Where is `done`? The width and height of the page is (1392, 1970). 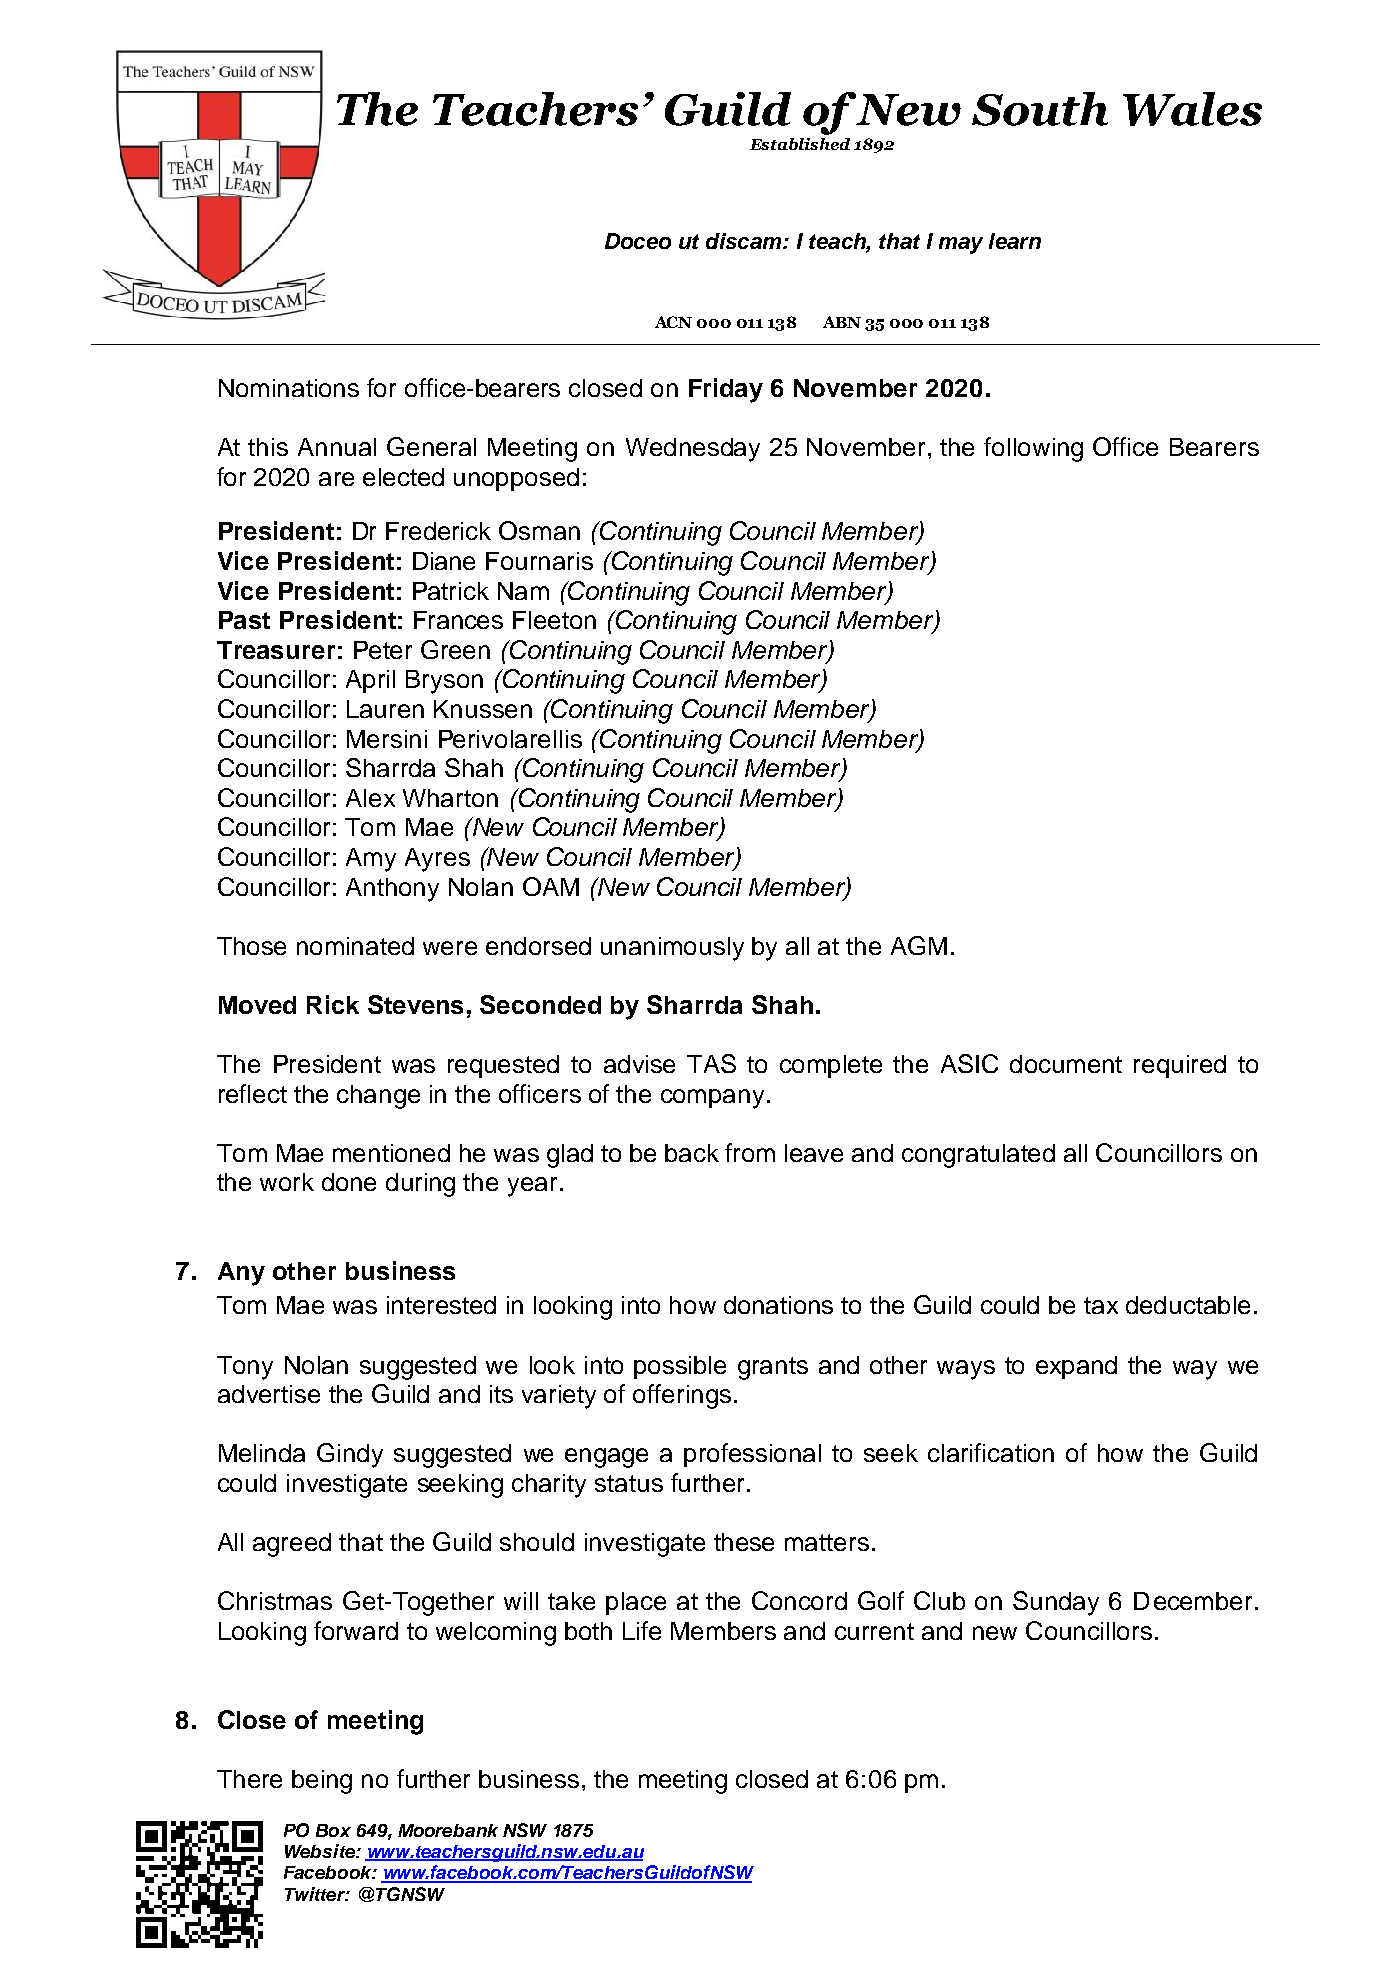 done is located at coordinates (349, 1182).
